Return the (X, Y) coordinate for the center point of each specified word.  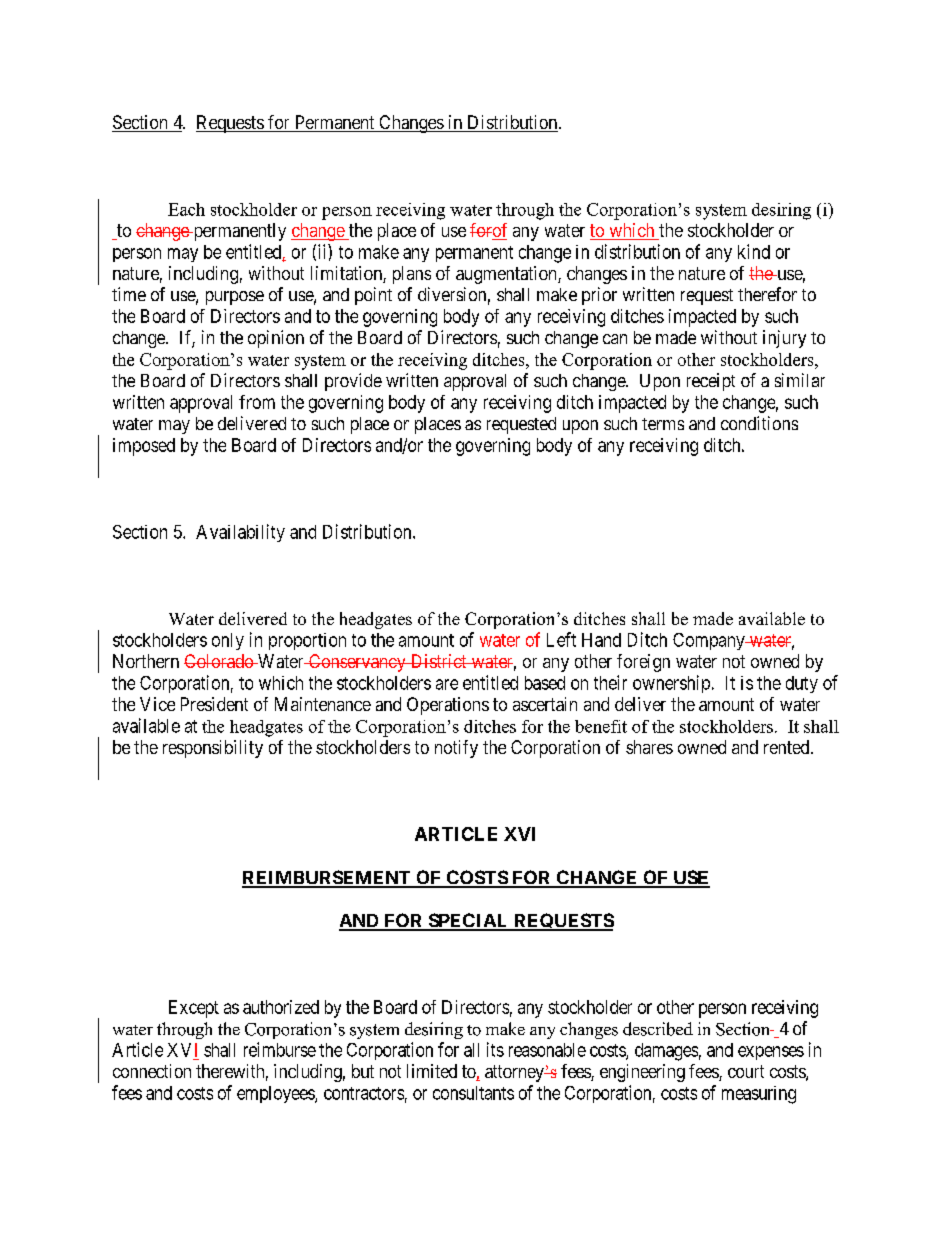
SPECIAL (468, 921)
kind (754, 251)
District (438, 661)
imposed (144, 447)
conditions (759, 423)
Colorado (219, 661)
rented (788, 747)
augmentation (507, 275)
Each (186, 209)
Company (710, 641)
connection (152, 1071)
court (746, 1071)
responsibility (213, 749)
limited (432, 1071)
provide (353, 382)
